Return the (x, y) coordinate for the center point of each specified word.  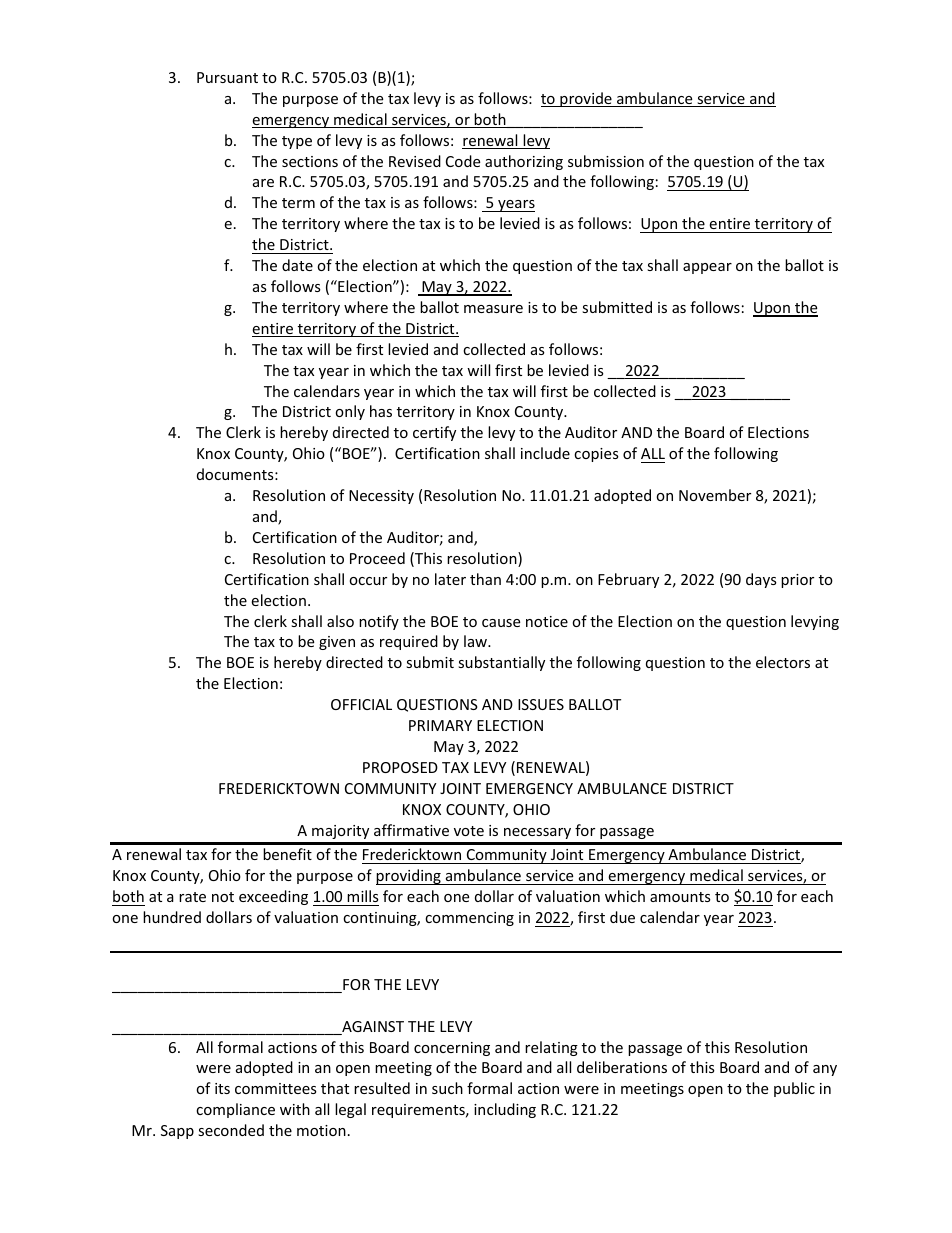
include (545, 453)
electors (783, 662)
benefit (287, 854)
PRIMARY (440, 725)
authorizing (524, 162)
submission (606, 161)
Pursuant (227, 77)
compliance (235, 1110)
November (715, 495)
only (350, 412)
